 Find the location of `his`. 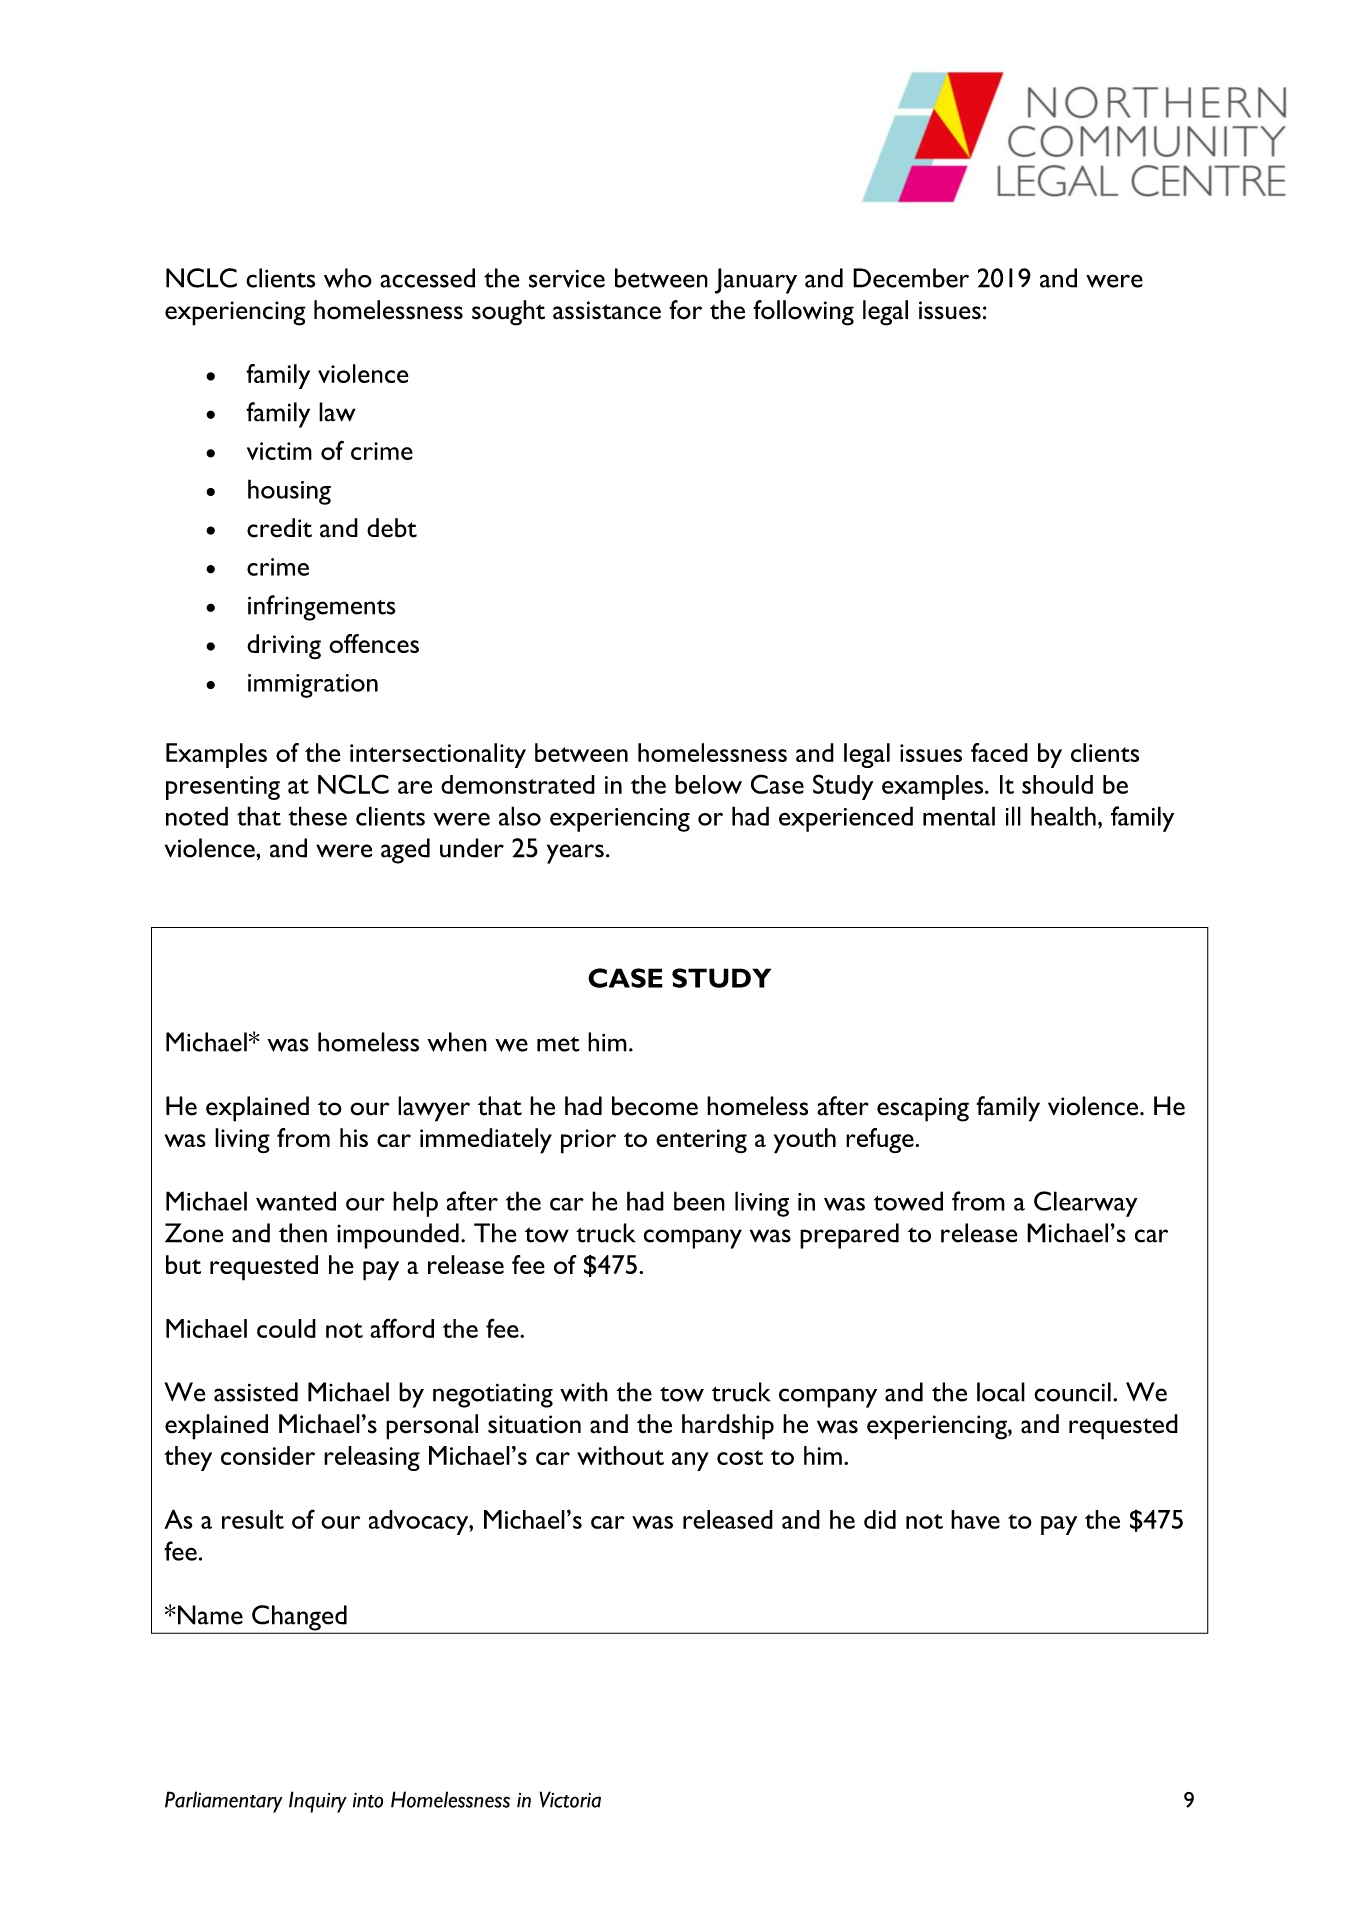

his is located at coordinates (354, 1137).
